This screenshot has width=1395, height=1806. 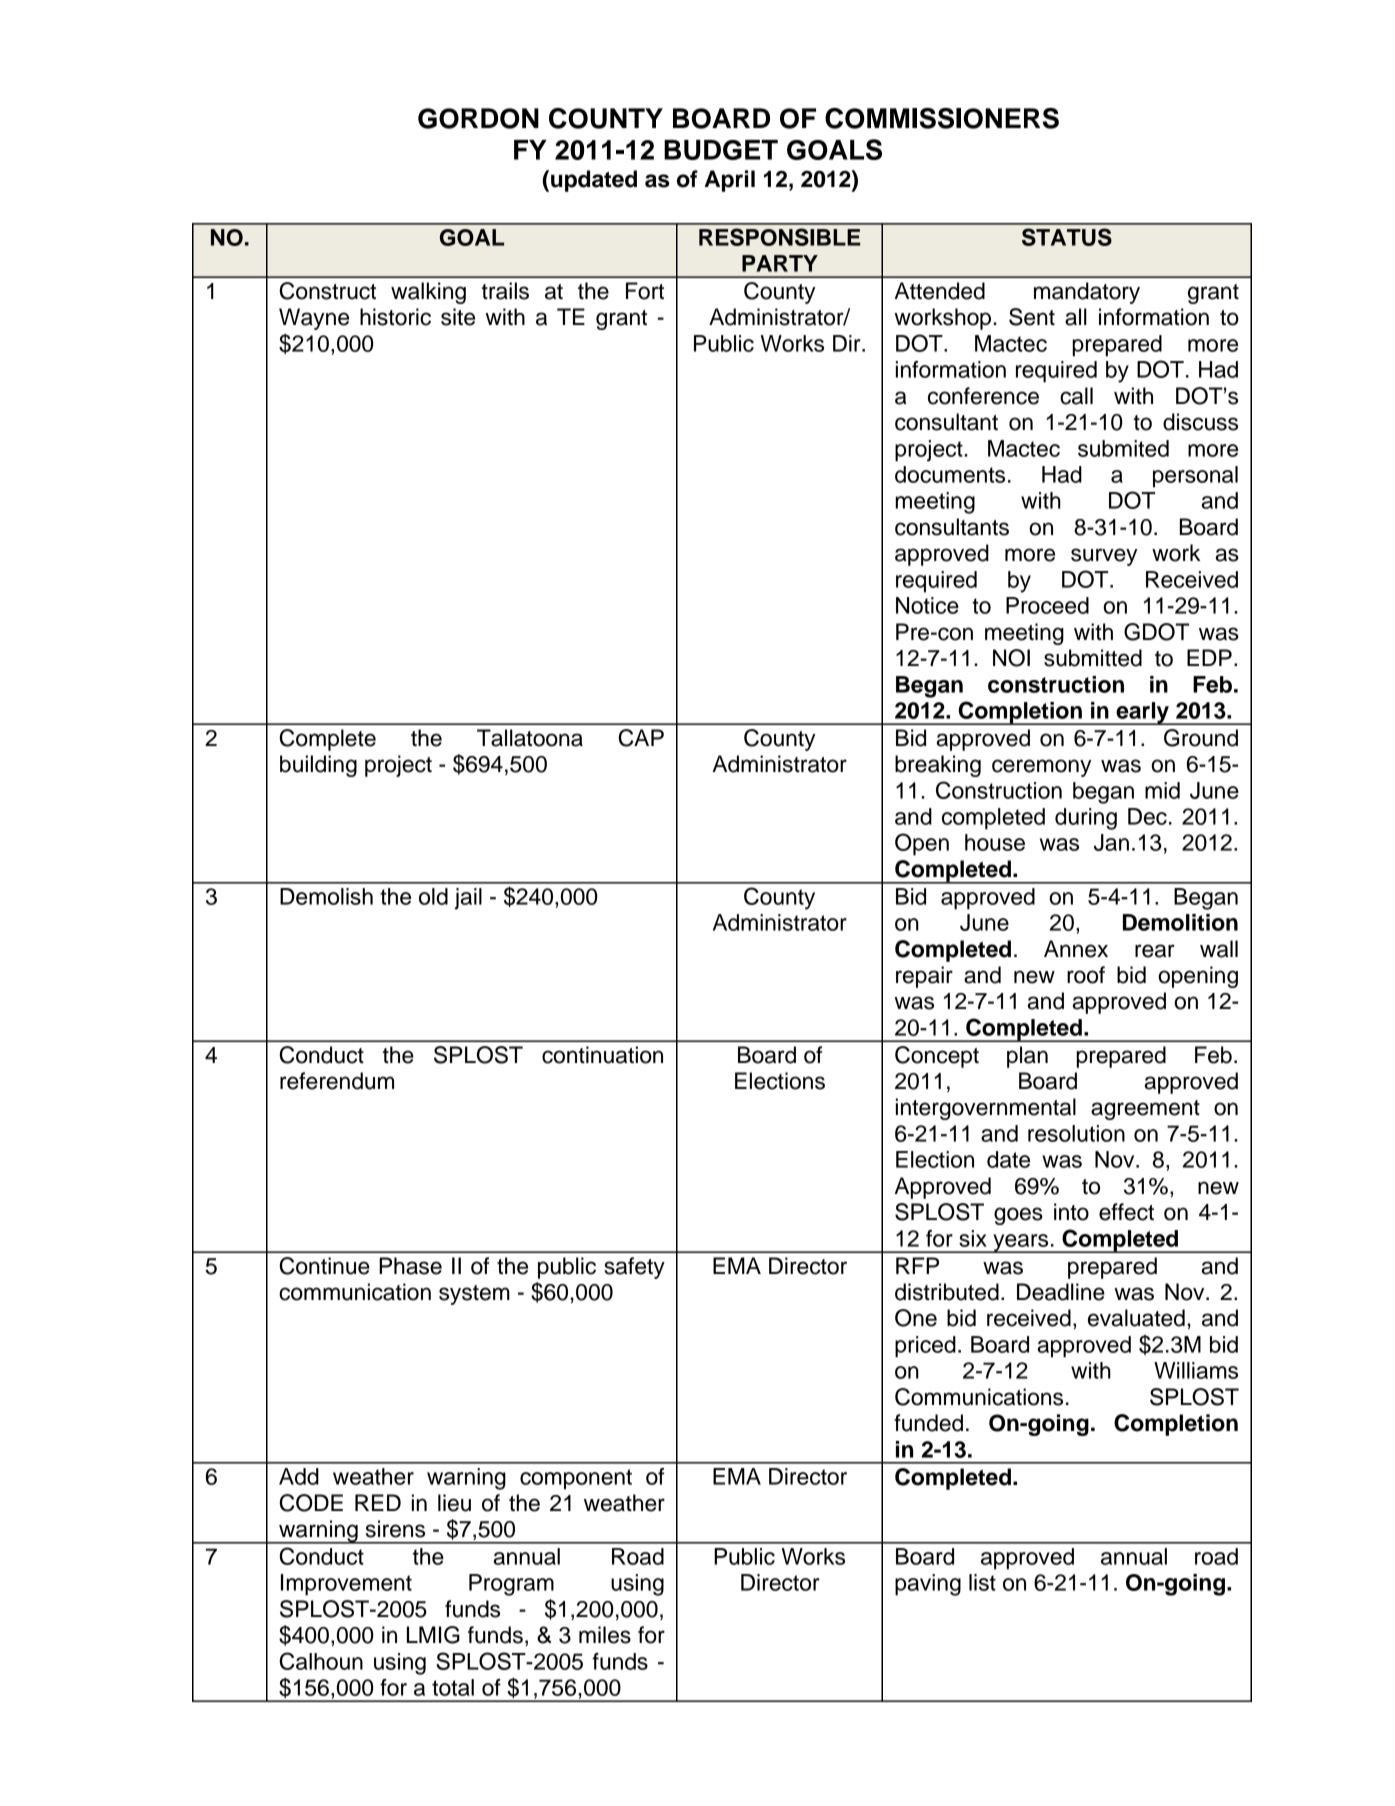 What do you see at coordinates (1076, 1133) in the screenshot?
I see `resolution` at bounding box center [1076, 1133].
